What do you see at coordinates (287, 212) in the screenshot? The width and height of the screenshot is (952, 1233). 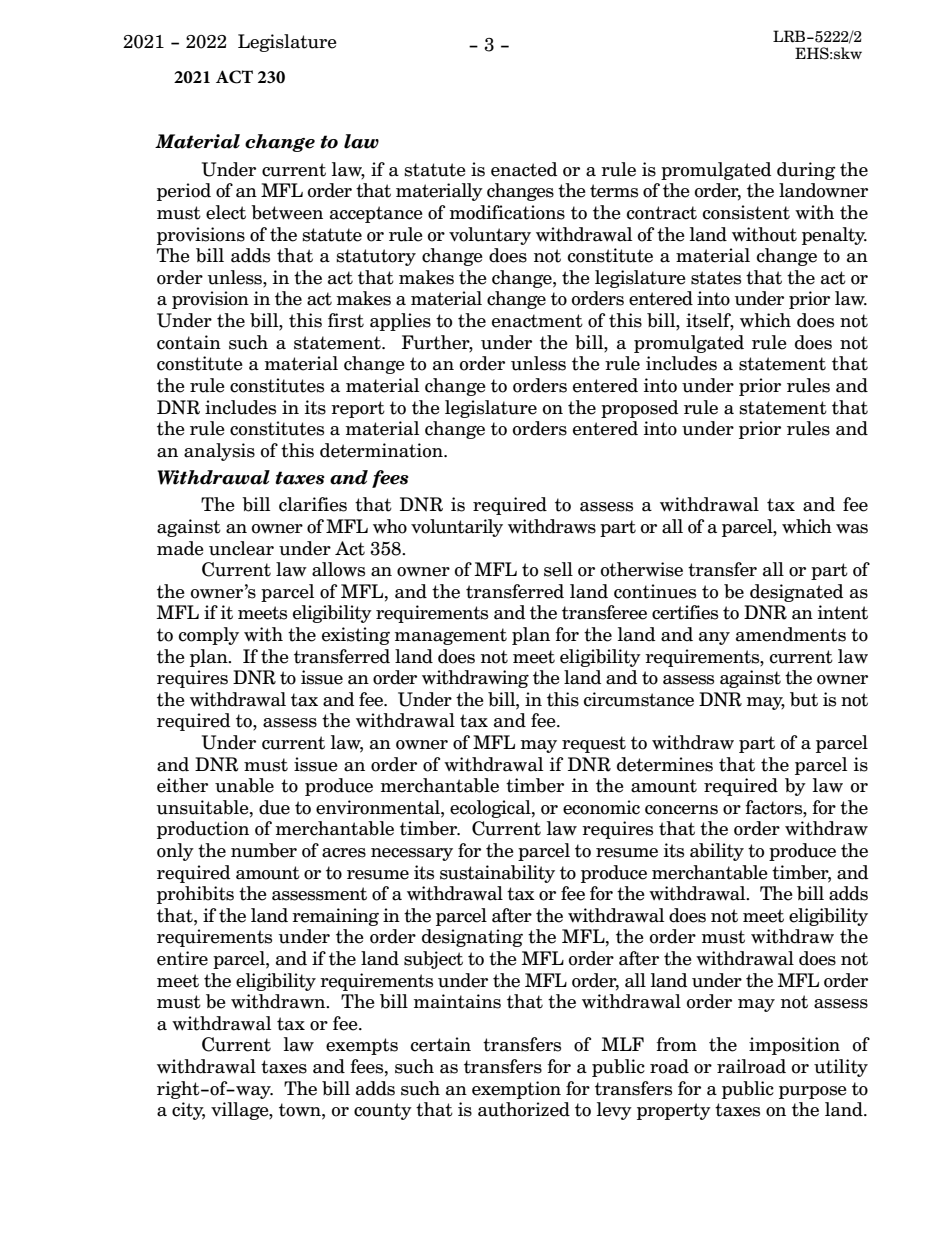 I see `between` at bounding box center [287, 212].
